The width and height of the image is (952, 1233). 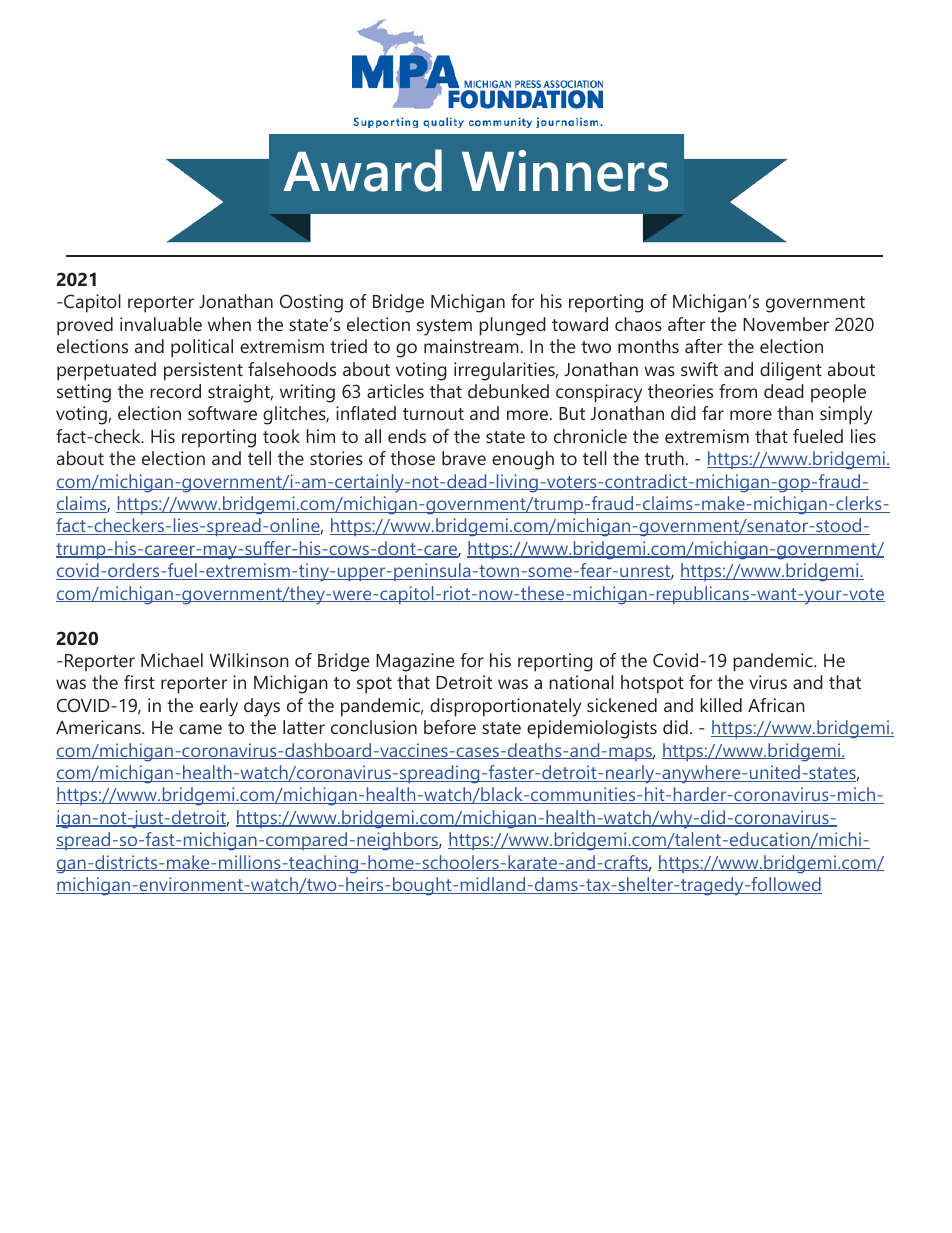 What do you see at coordinates (362, 170) in the image?
I see `Award` at bounding box center [362, 170].
